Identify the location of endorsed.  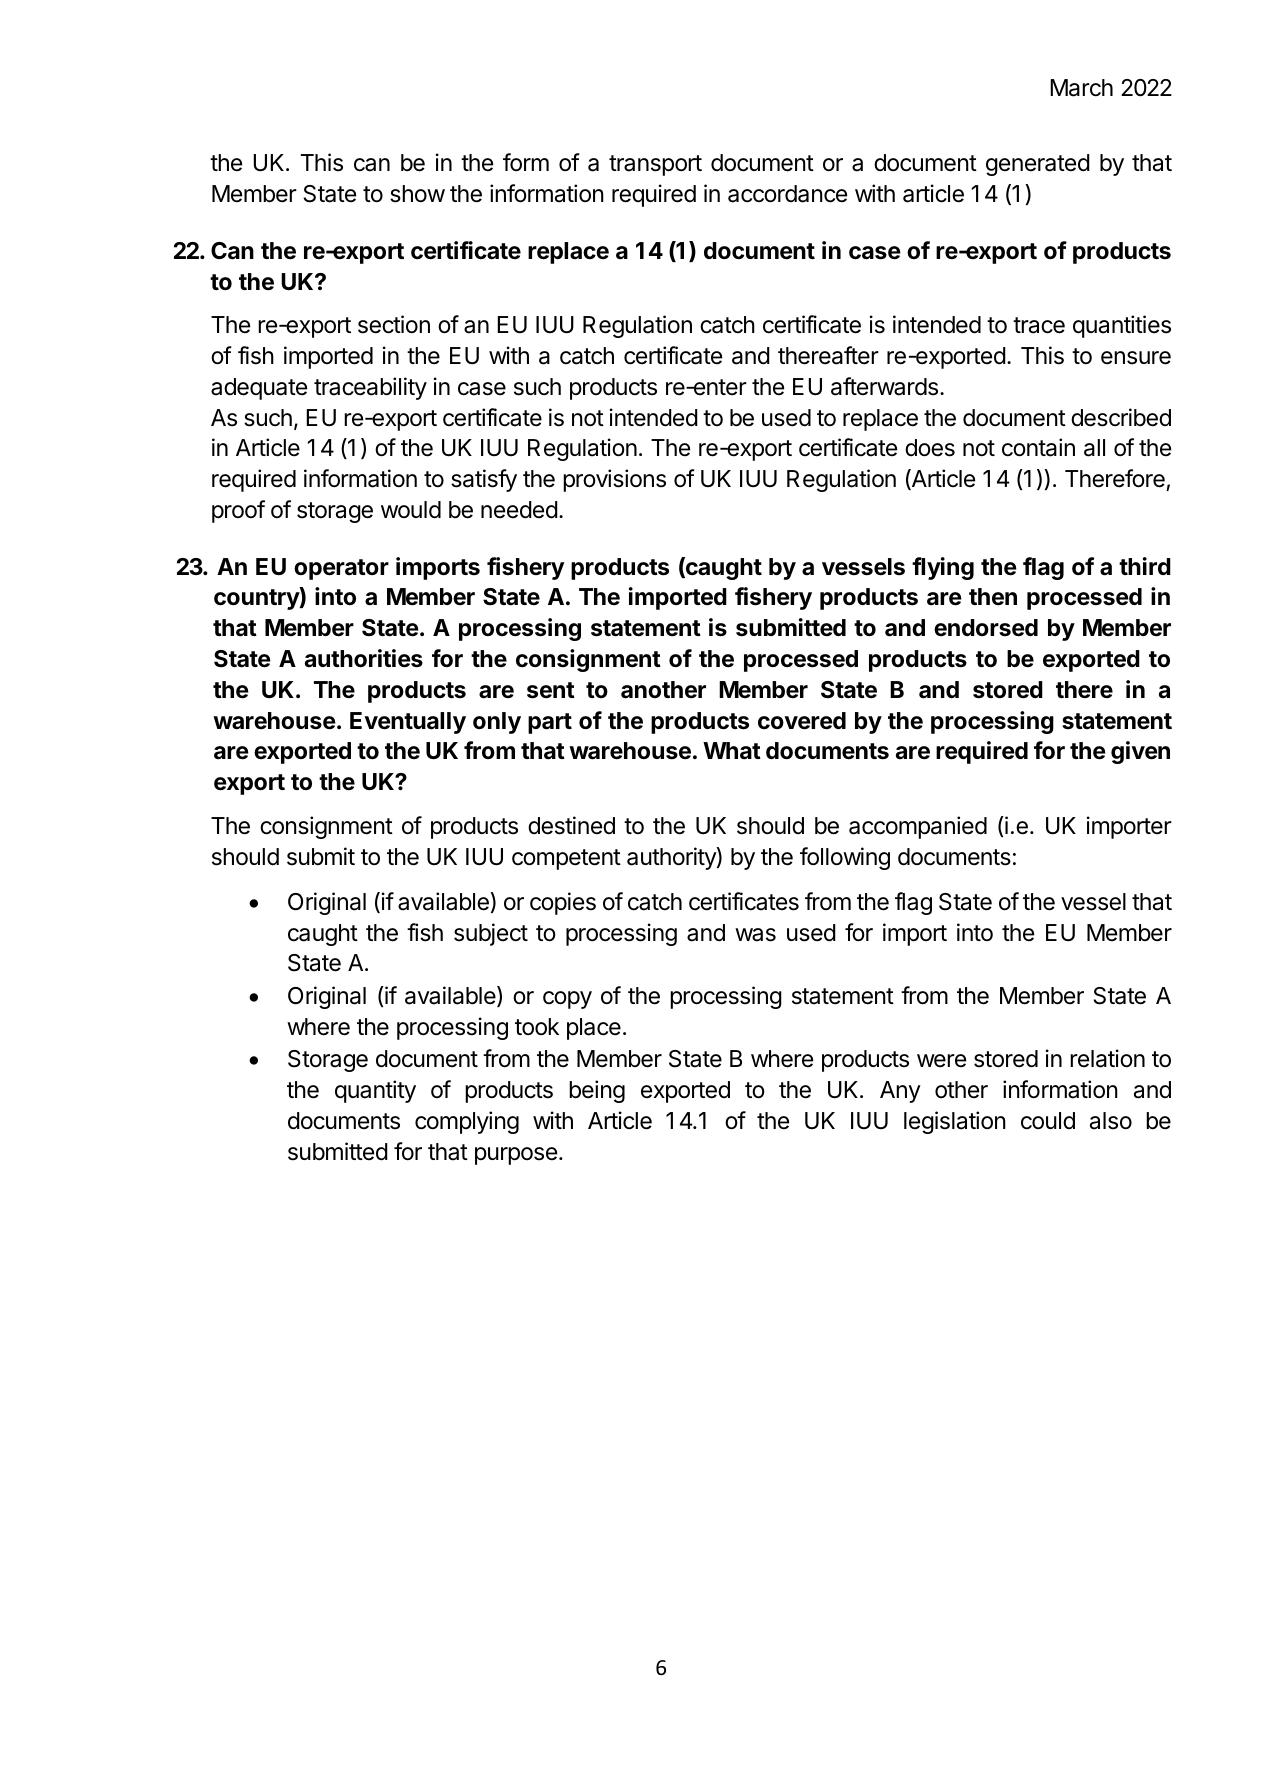
(986, 628).
